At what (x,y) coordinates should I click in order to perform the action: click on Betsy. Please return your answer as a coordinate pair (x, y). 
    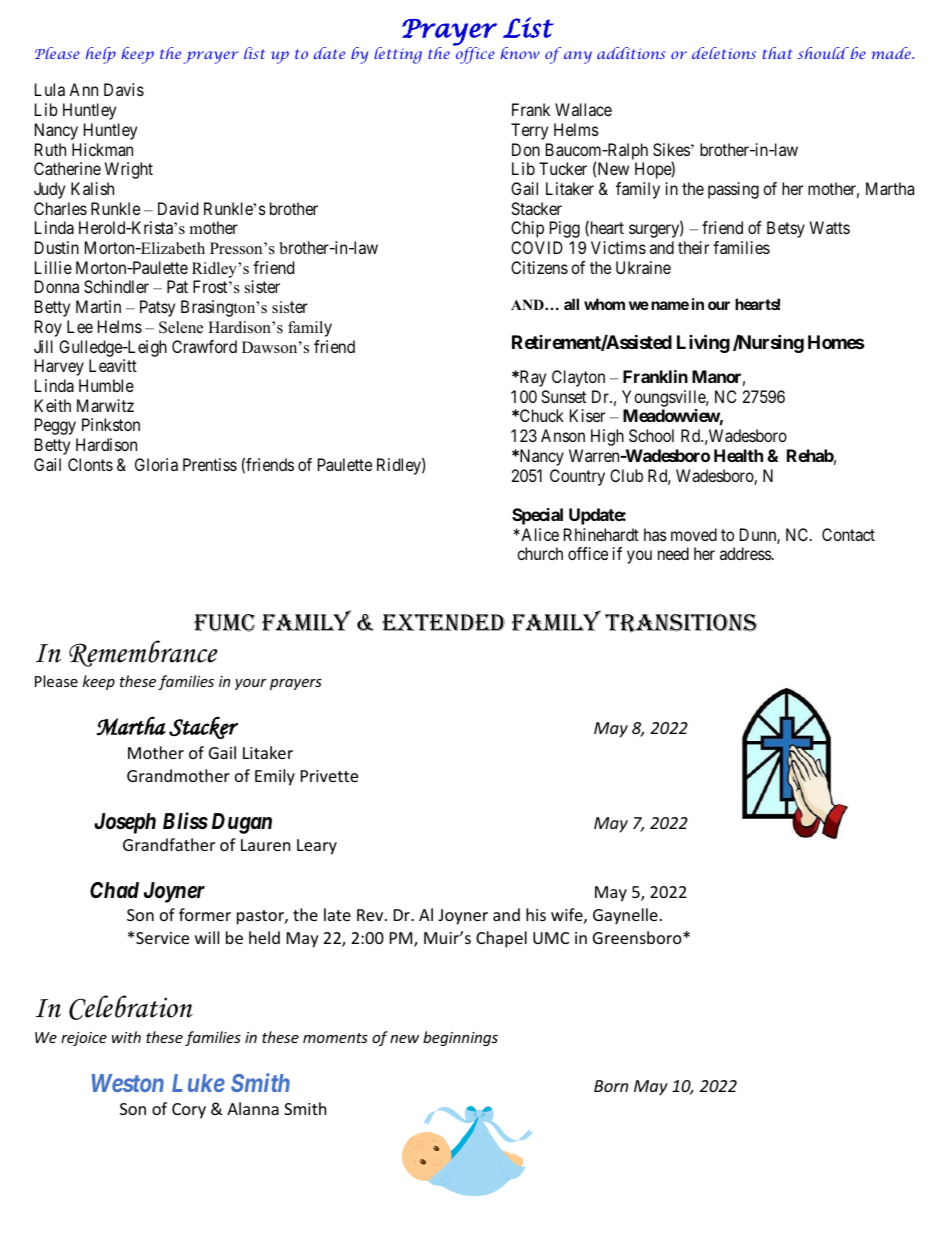
    Looking at the image, I should click on (786, 229).
